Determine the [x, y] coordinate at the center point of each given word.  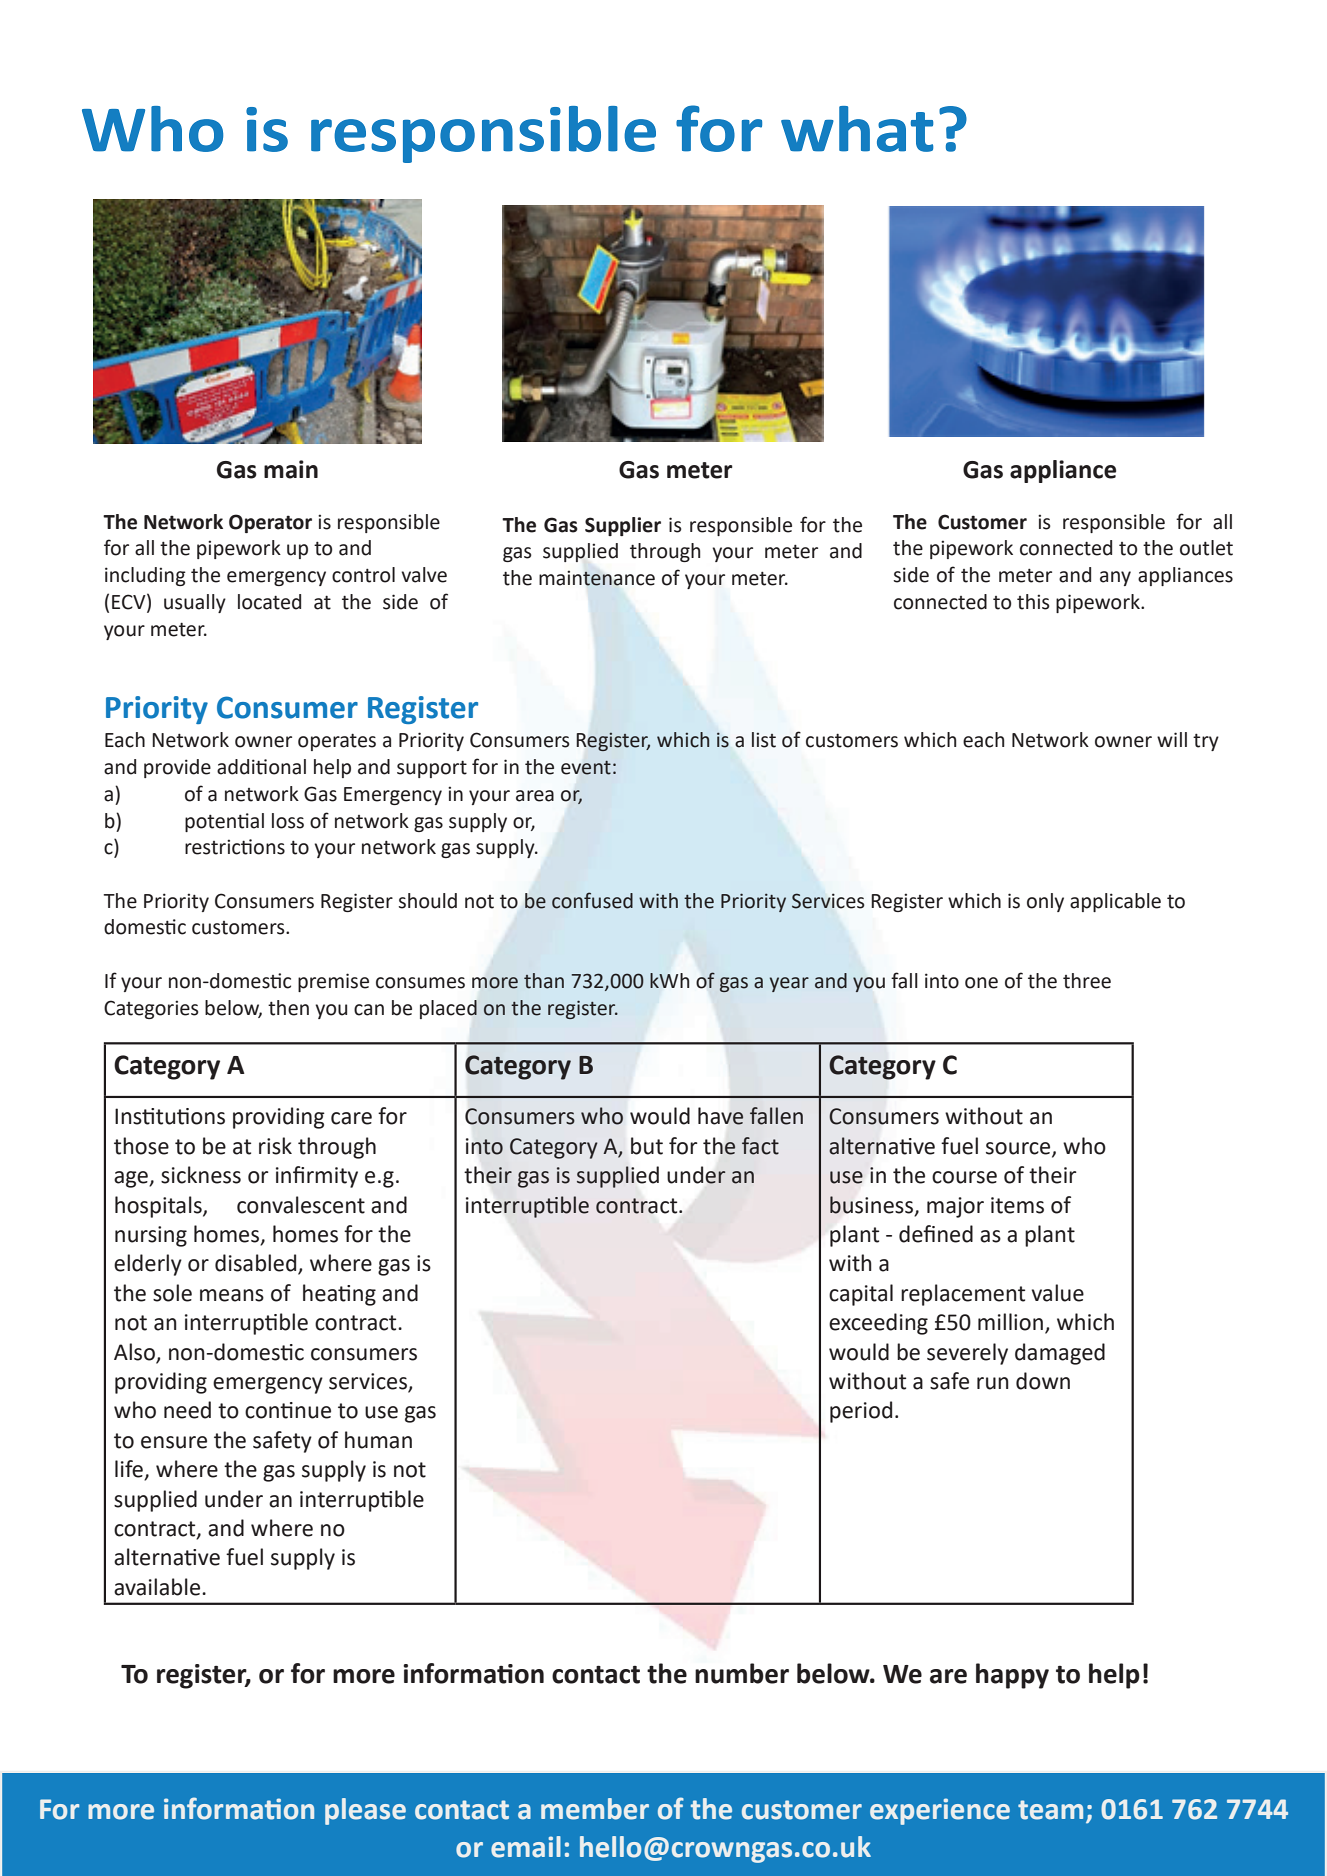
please [365, 1811]
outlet [1206, 548]
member [595, 1809]
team [1050, 1810]
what [857, 129]
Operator [270, 523]
